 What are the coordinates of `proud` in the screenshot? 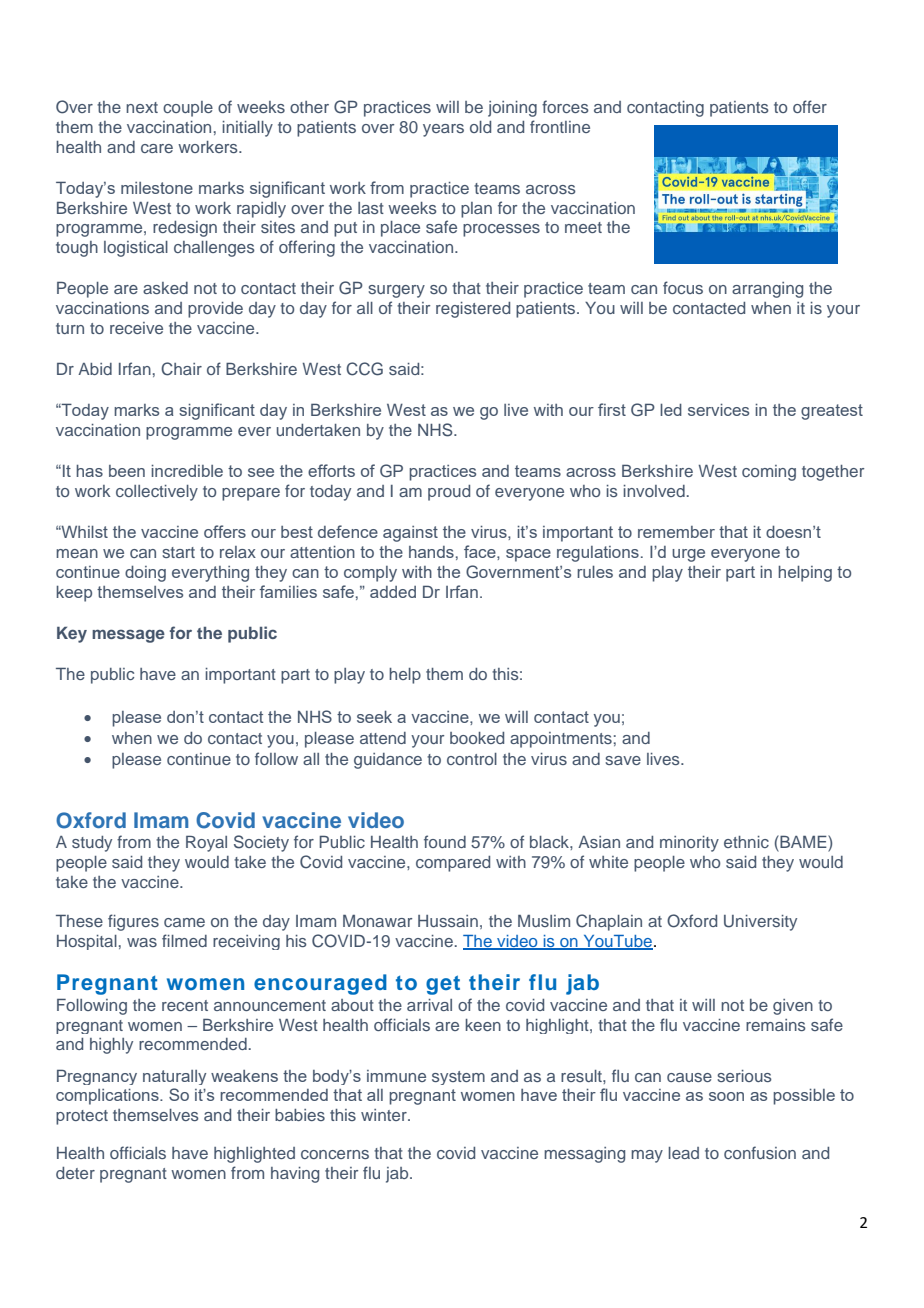 It's located at (449, 493).
